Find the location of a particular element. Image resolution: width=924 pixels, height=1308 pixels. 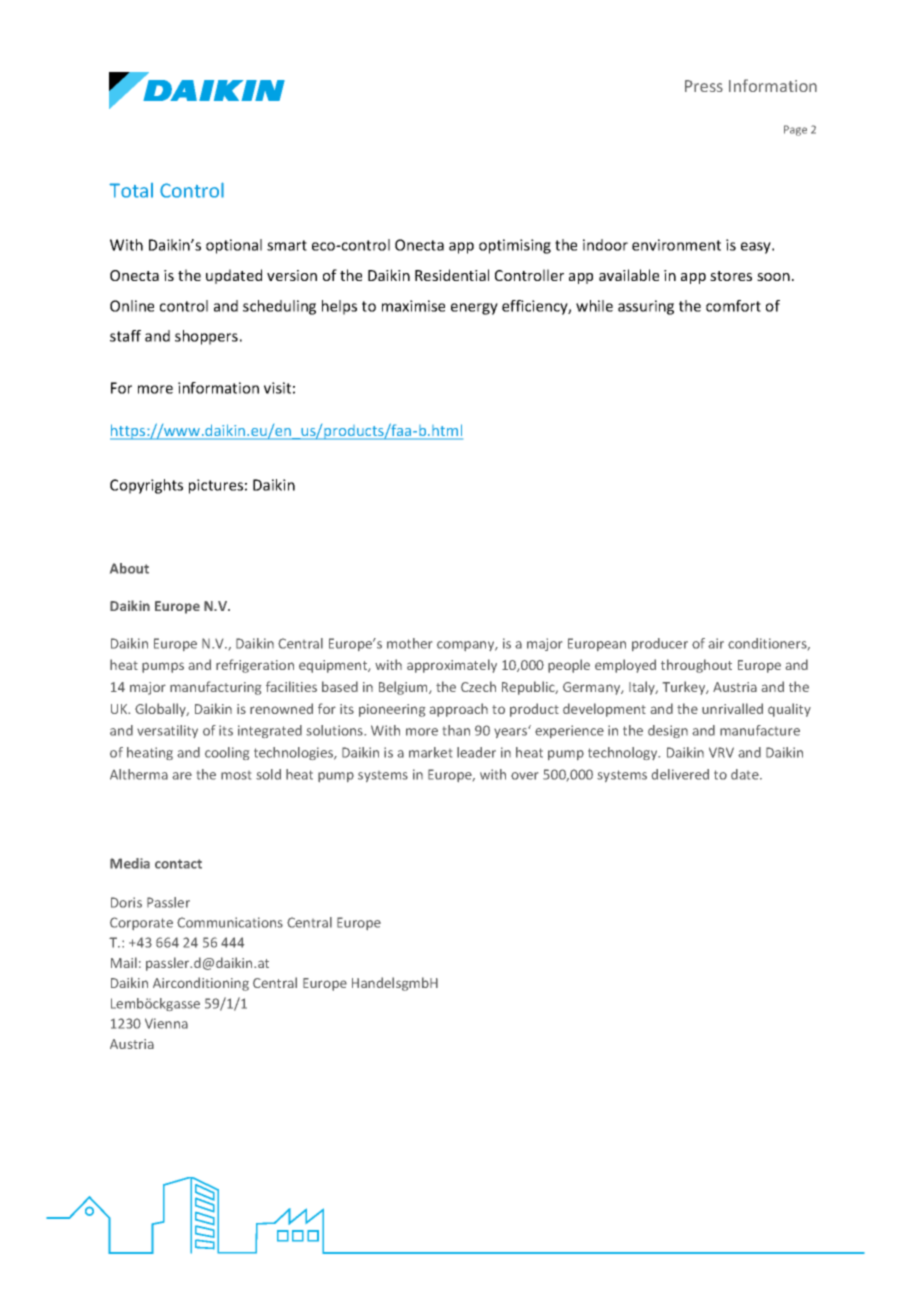

are is located at coordinates (182, 776).
